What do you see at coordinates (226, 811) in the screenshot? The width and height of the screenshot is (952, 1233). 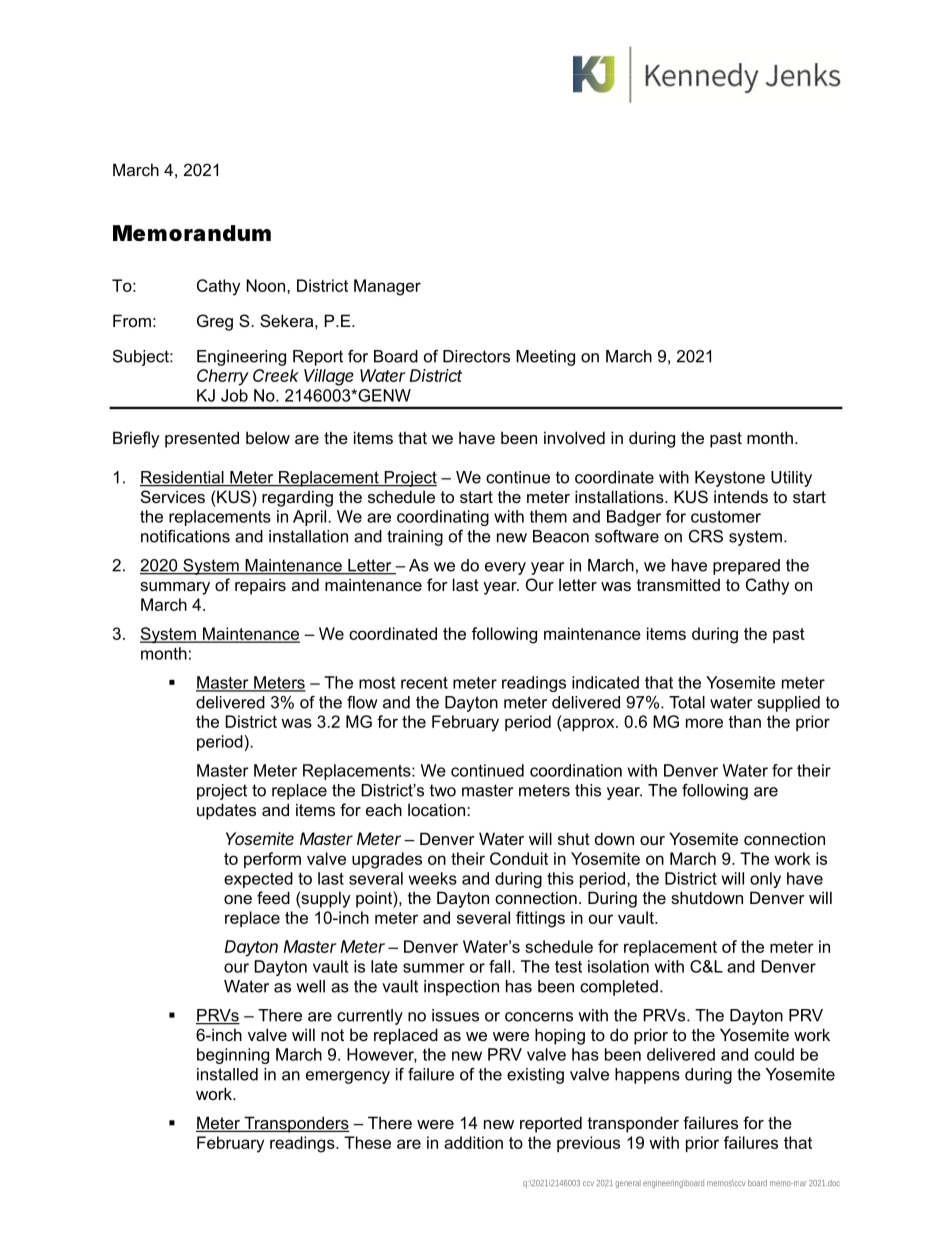 I see `updates` at bounding box center [226, 811].
